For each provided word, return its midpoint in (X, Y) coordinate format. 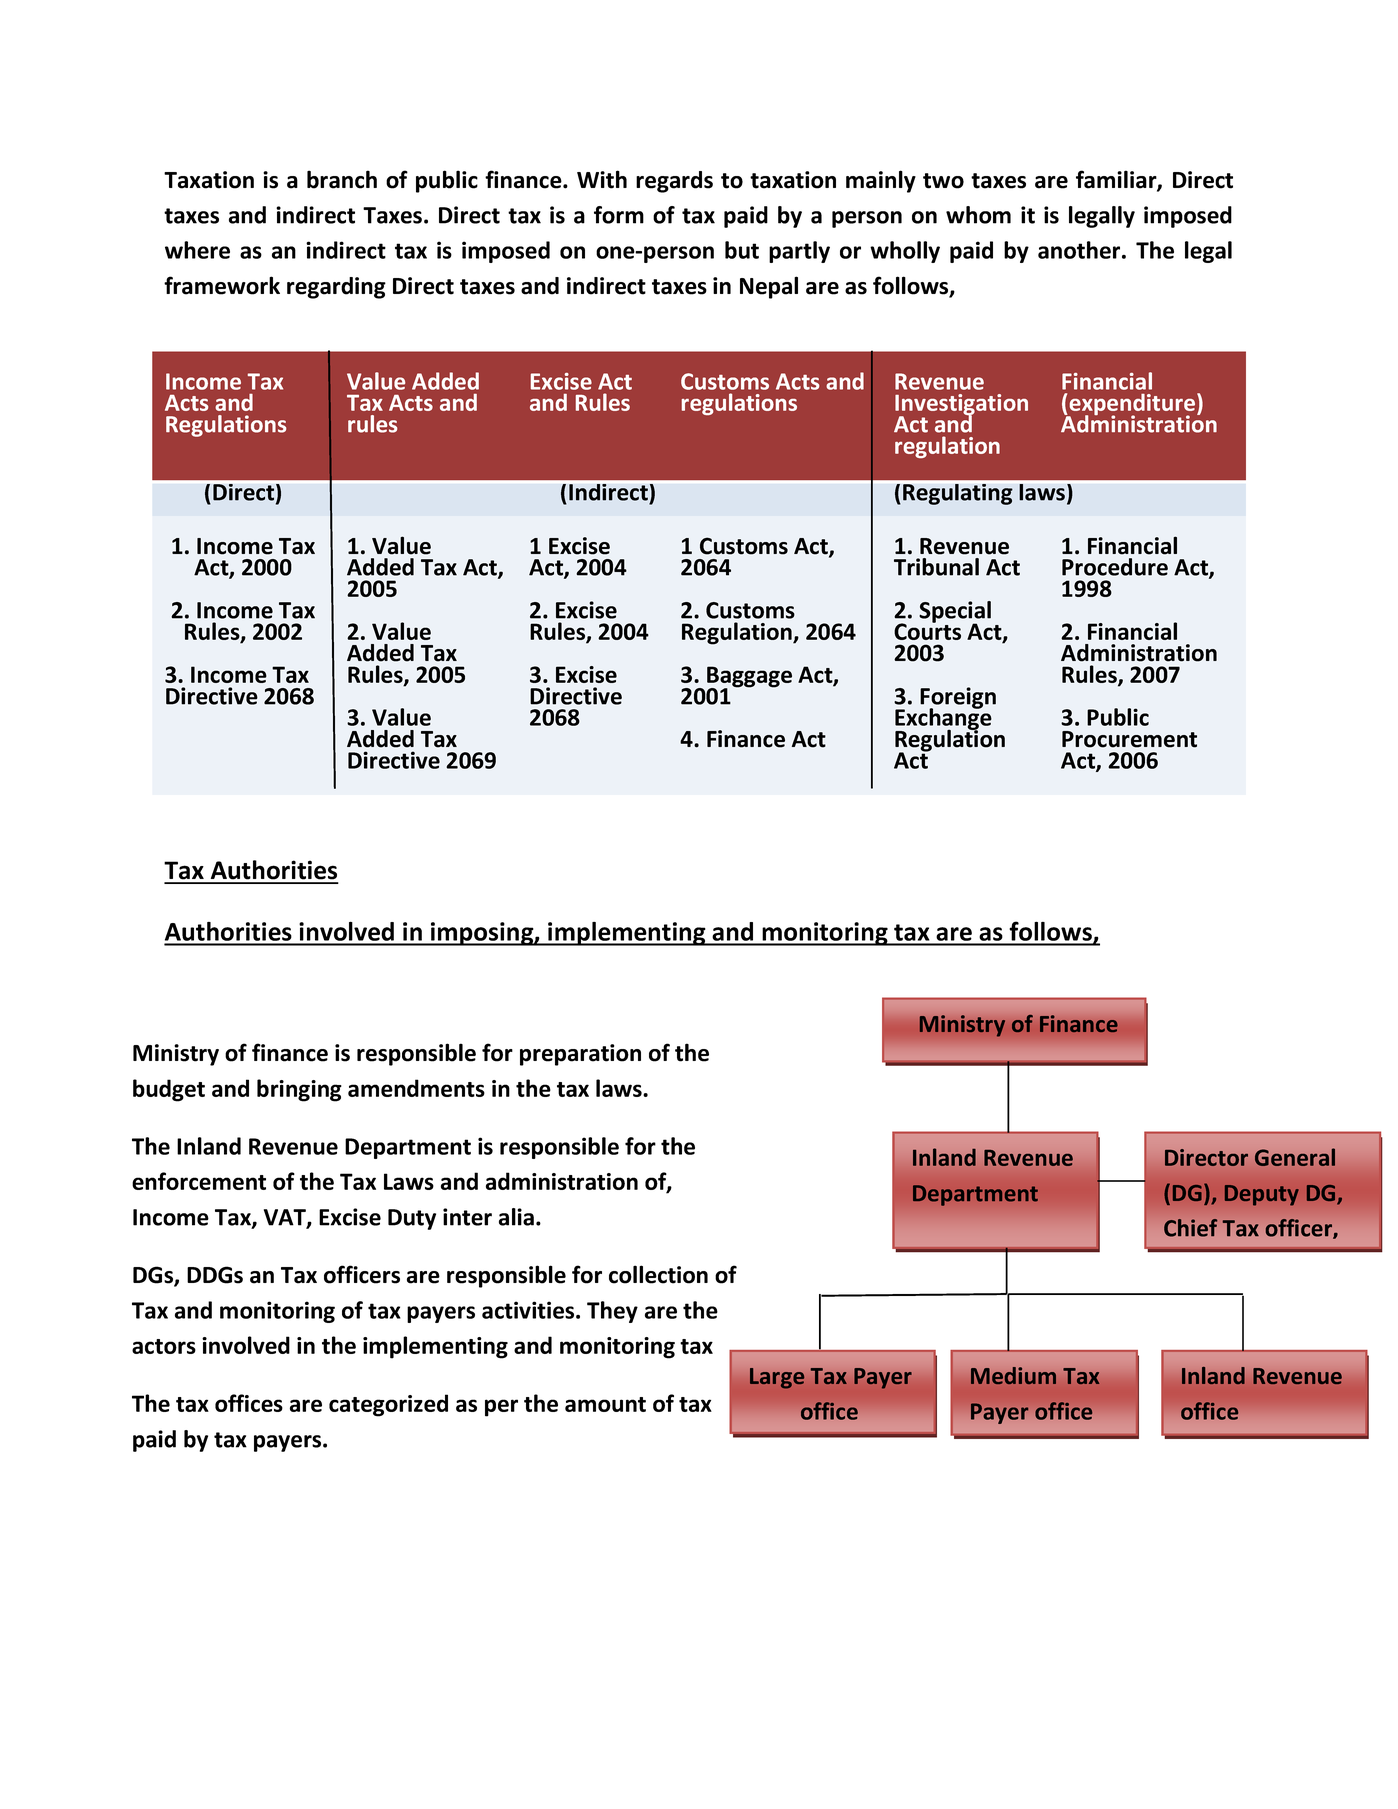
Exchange (943, 719)
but (742, 250)
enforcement (199, 1181)
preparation (580, 1055)
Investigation (961, 406)
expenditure (1132, 405)
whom (978, 215)
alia (516, 1217)
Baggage (749, 678)
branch (342, 179)
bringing (299, 1090)
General (1295, 1157)
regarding (336, 288)
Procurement (1129, 739)
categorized (388, 1405)
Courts (927, 630)
